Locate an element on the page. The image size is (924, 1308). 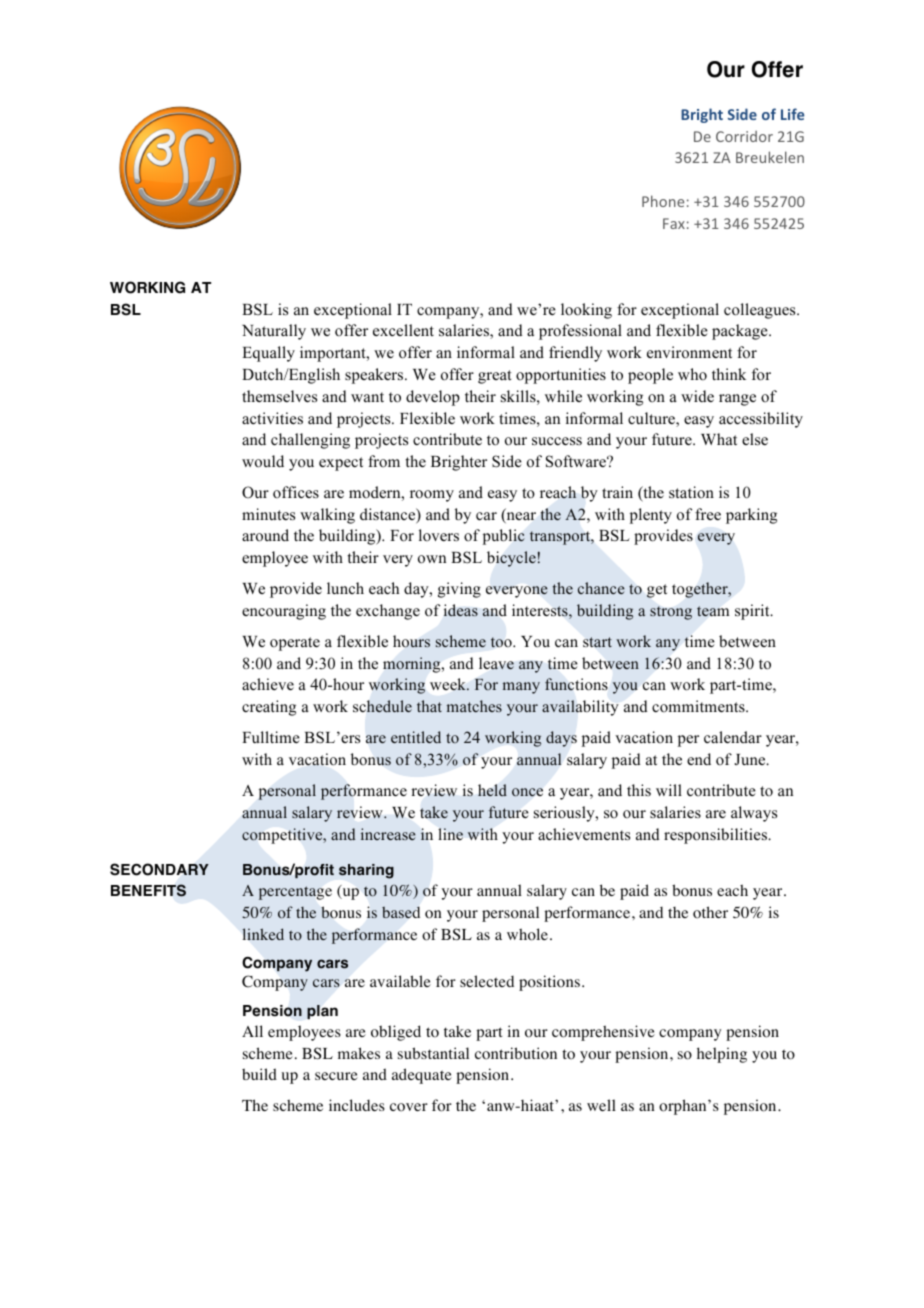
matches is located at coordinates (474, 706).
